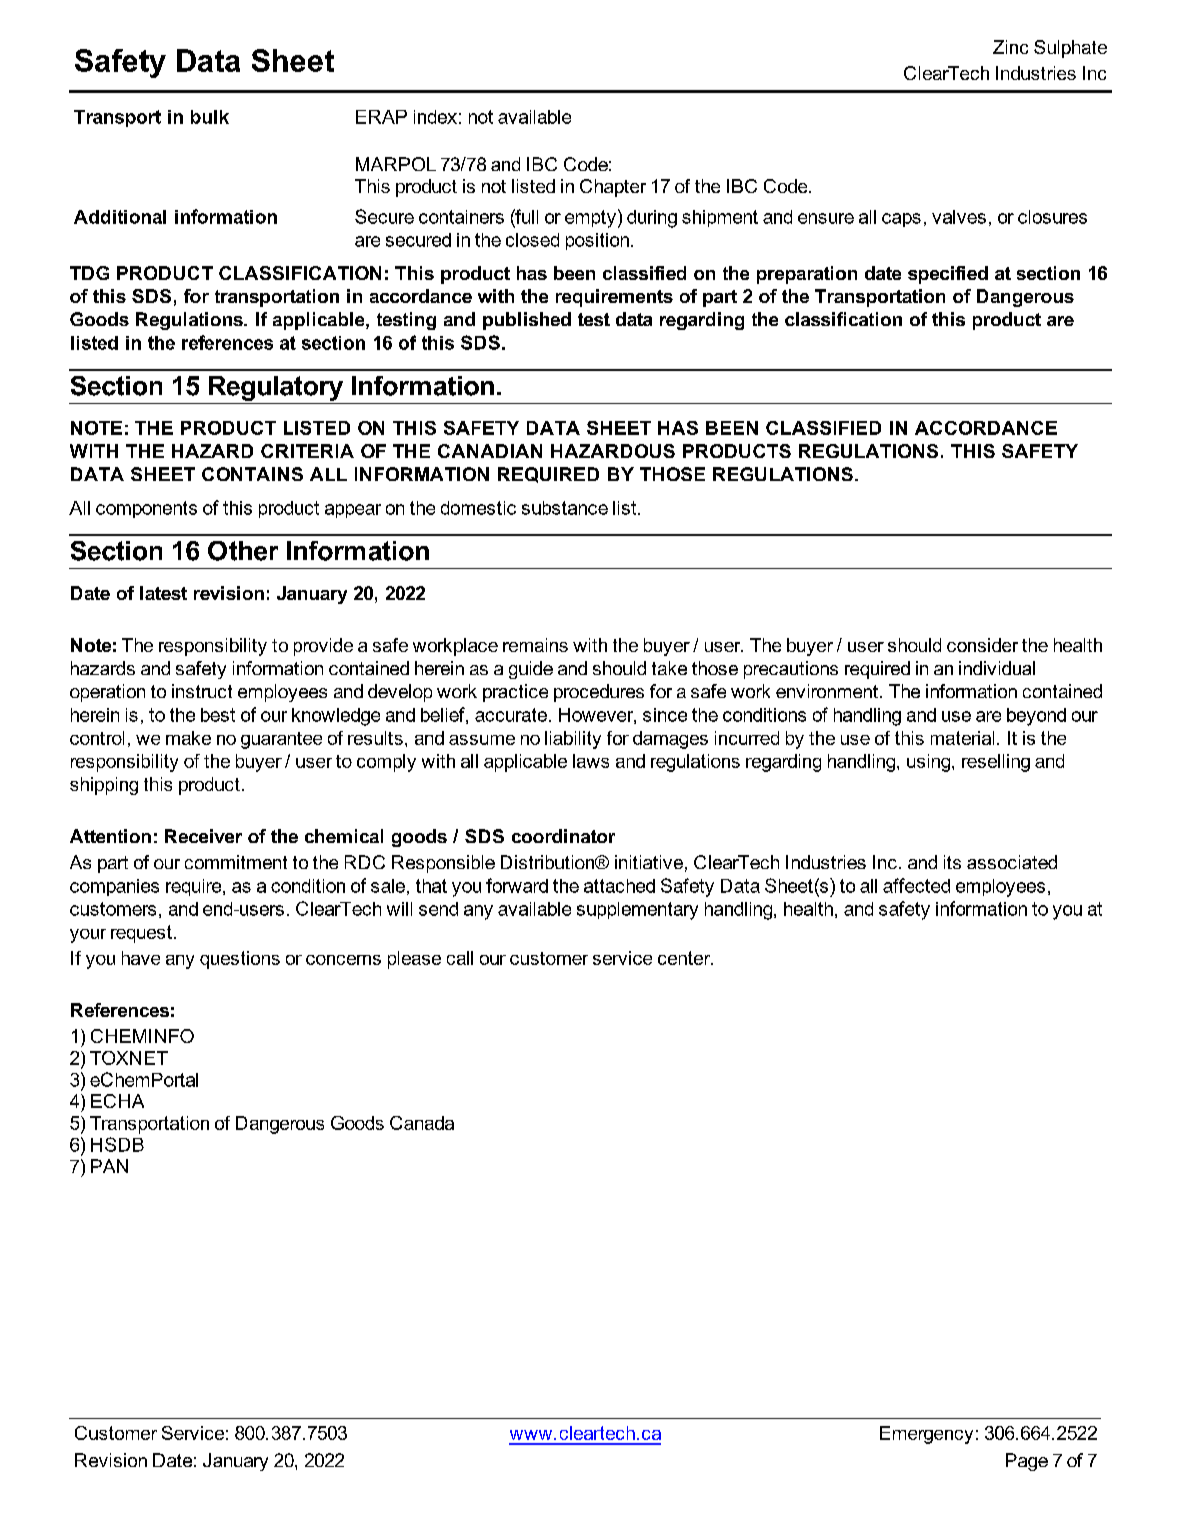 This screenshot has width=1181, height=1529. What do you see at coordinates (565, 508) in the screenshot?
I see `substance` at bounding box center [565, 508].
